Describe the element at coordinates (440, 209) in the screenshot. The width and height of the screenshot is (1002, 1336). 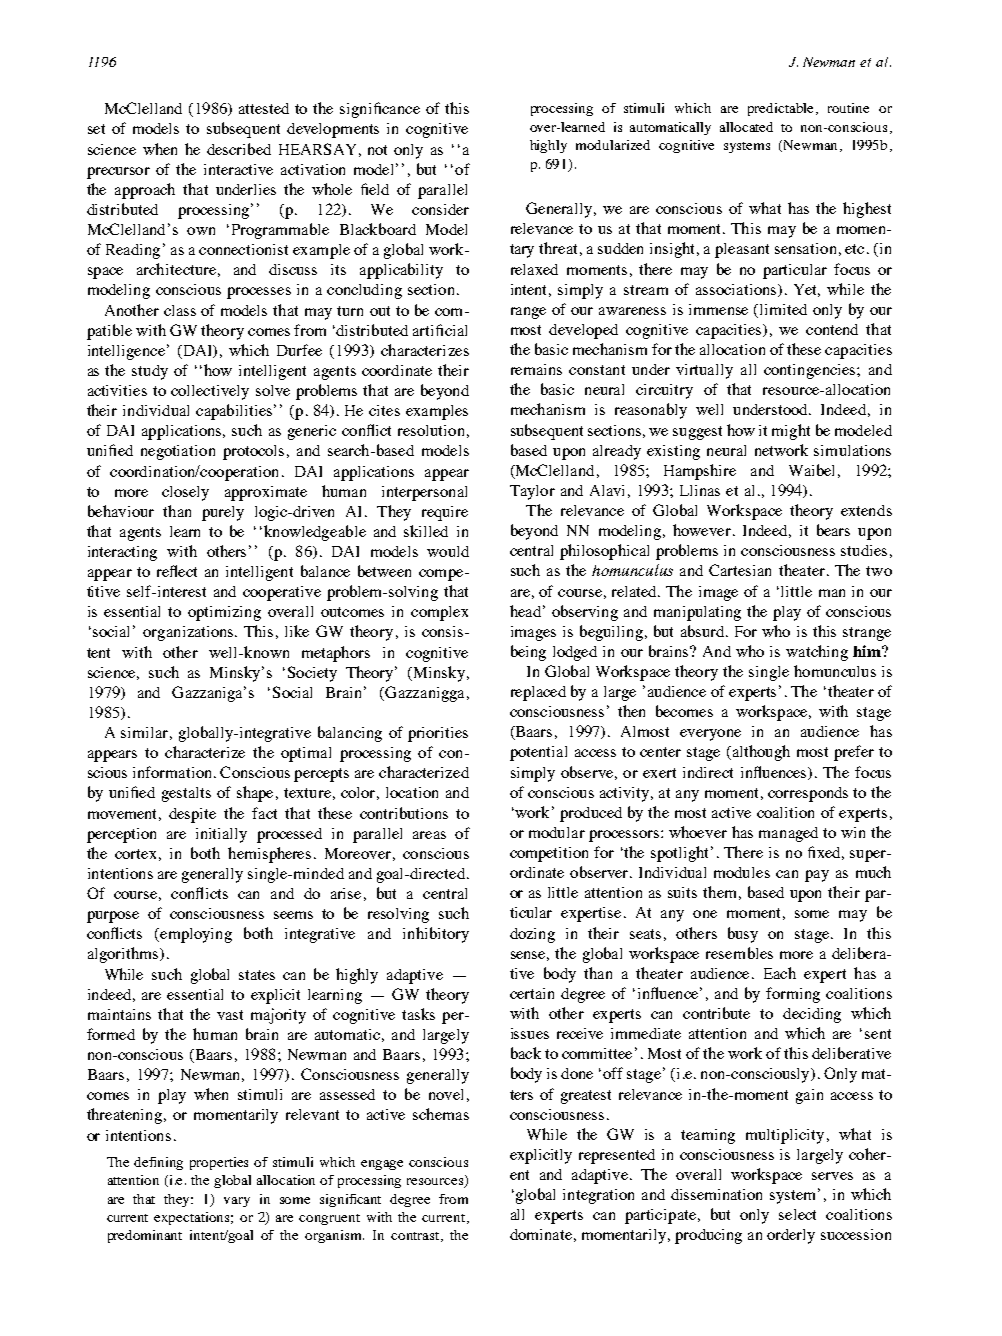
I see `consider` at that location.
